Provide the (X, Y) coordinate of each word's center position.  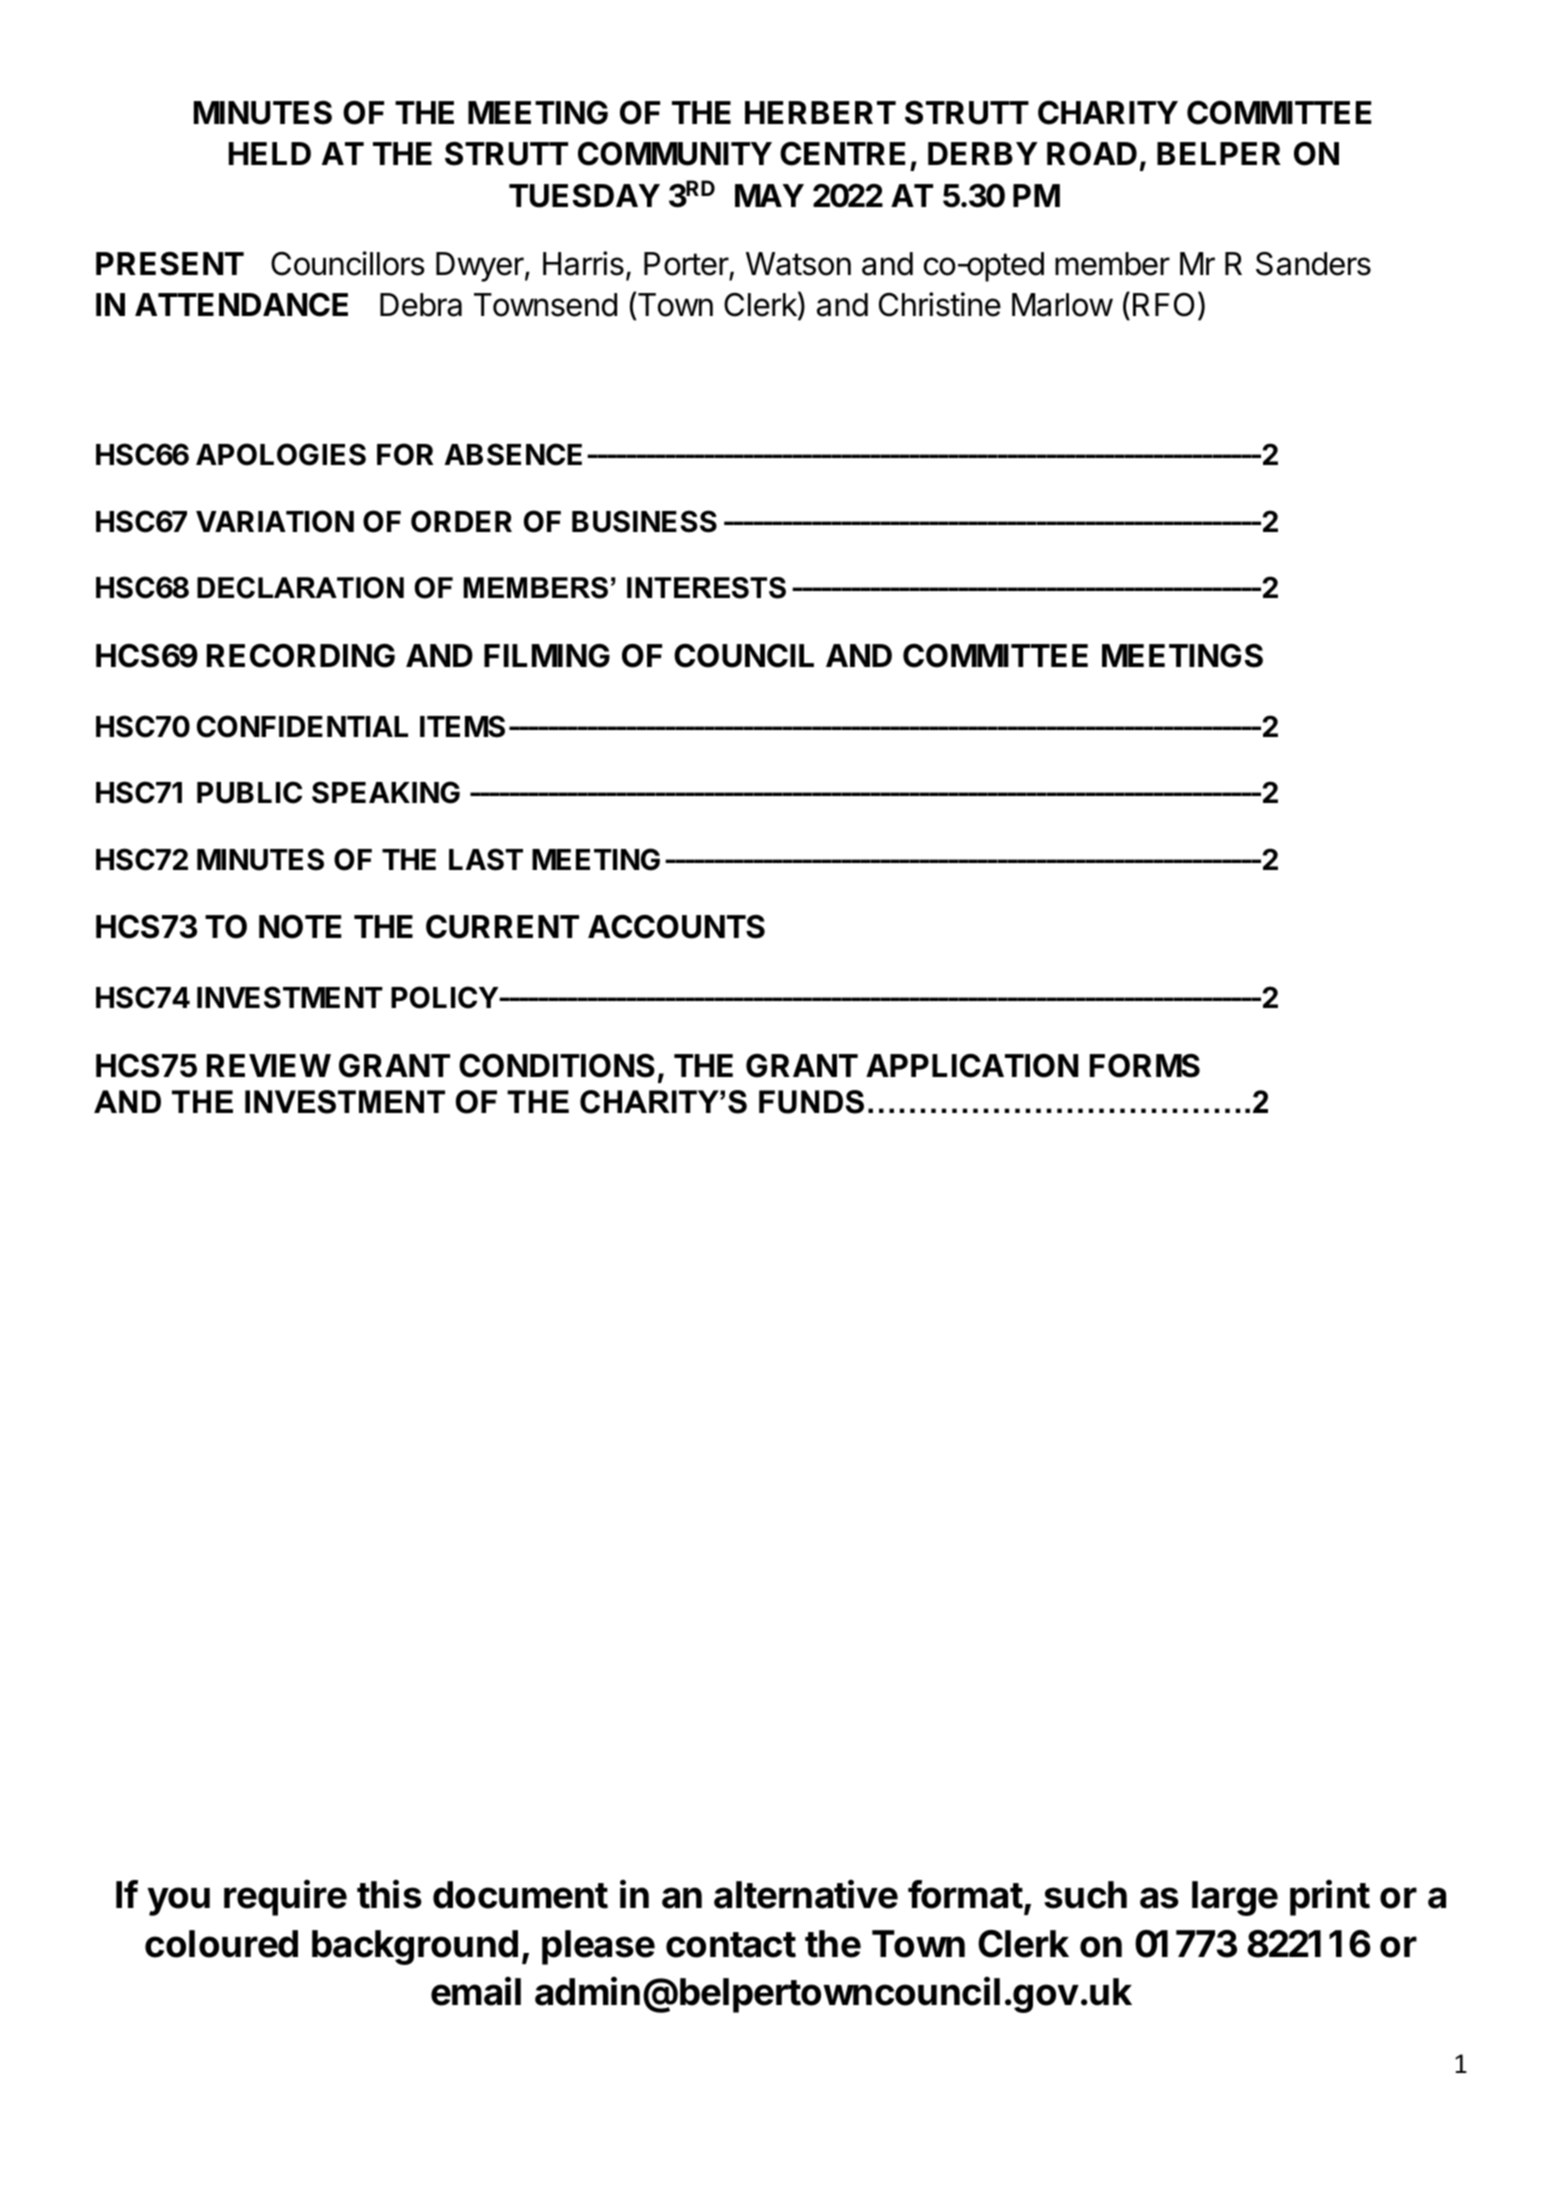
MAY (769, 195)
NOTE (300, 927)
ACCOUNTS (676, 926)
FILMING (547, 655)
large (1235, 1898)
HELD (270, 153)
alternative (806, 1894)
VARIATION (275, 521)
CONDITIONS (557, 1065)
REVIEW (269, 1065)
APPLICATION (972, 1065)
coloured (221, 1944)
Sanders (1313, 264)
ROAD (1092, 154)
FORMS (1145, 1066)
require (285, 1898)
